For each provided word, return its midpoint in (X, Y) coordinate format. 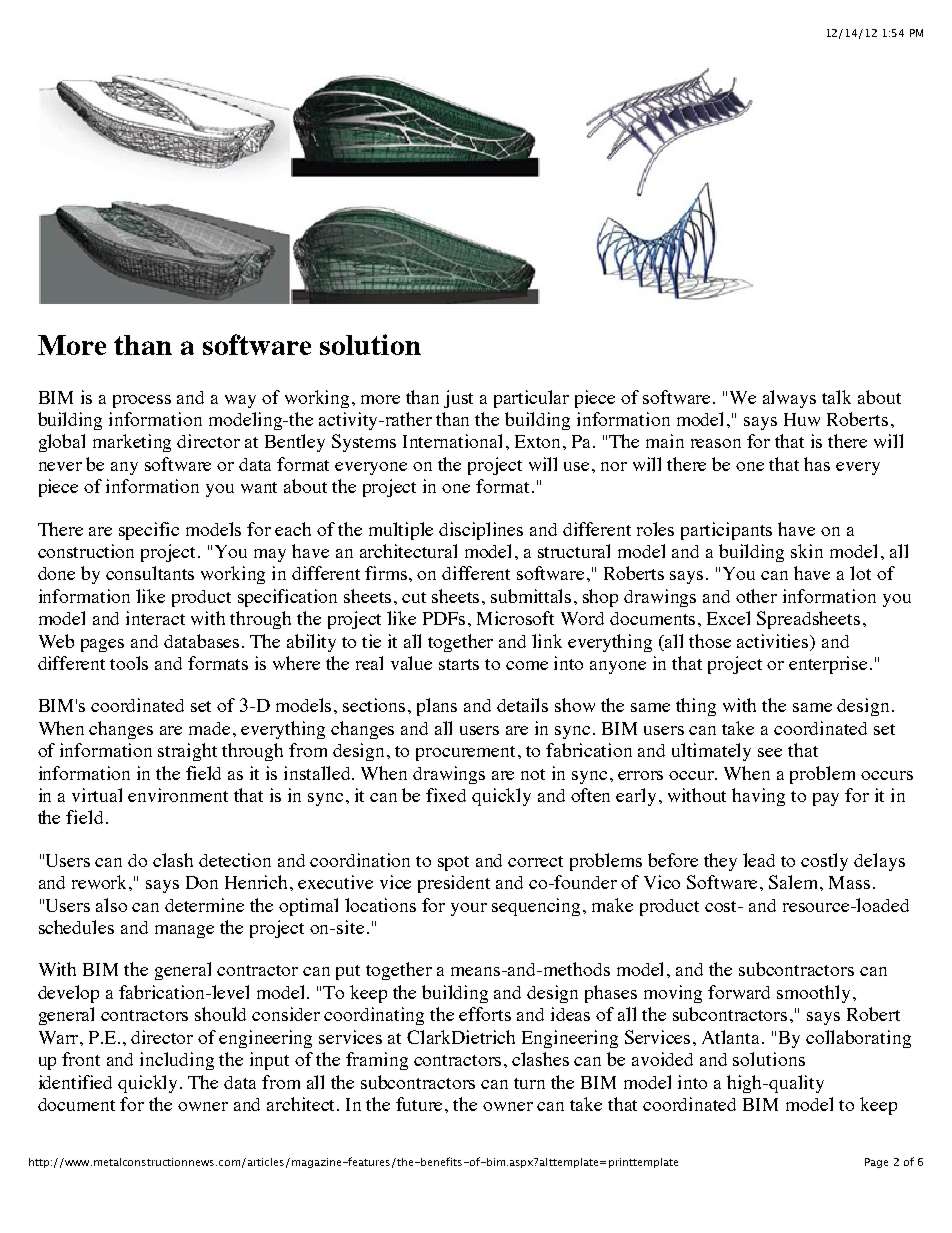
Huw (802, 419)
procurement (467, 753)
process (142, 401)
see (770, 752)
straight (187, 752)
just (458, 399)
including (177, 1061)
